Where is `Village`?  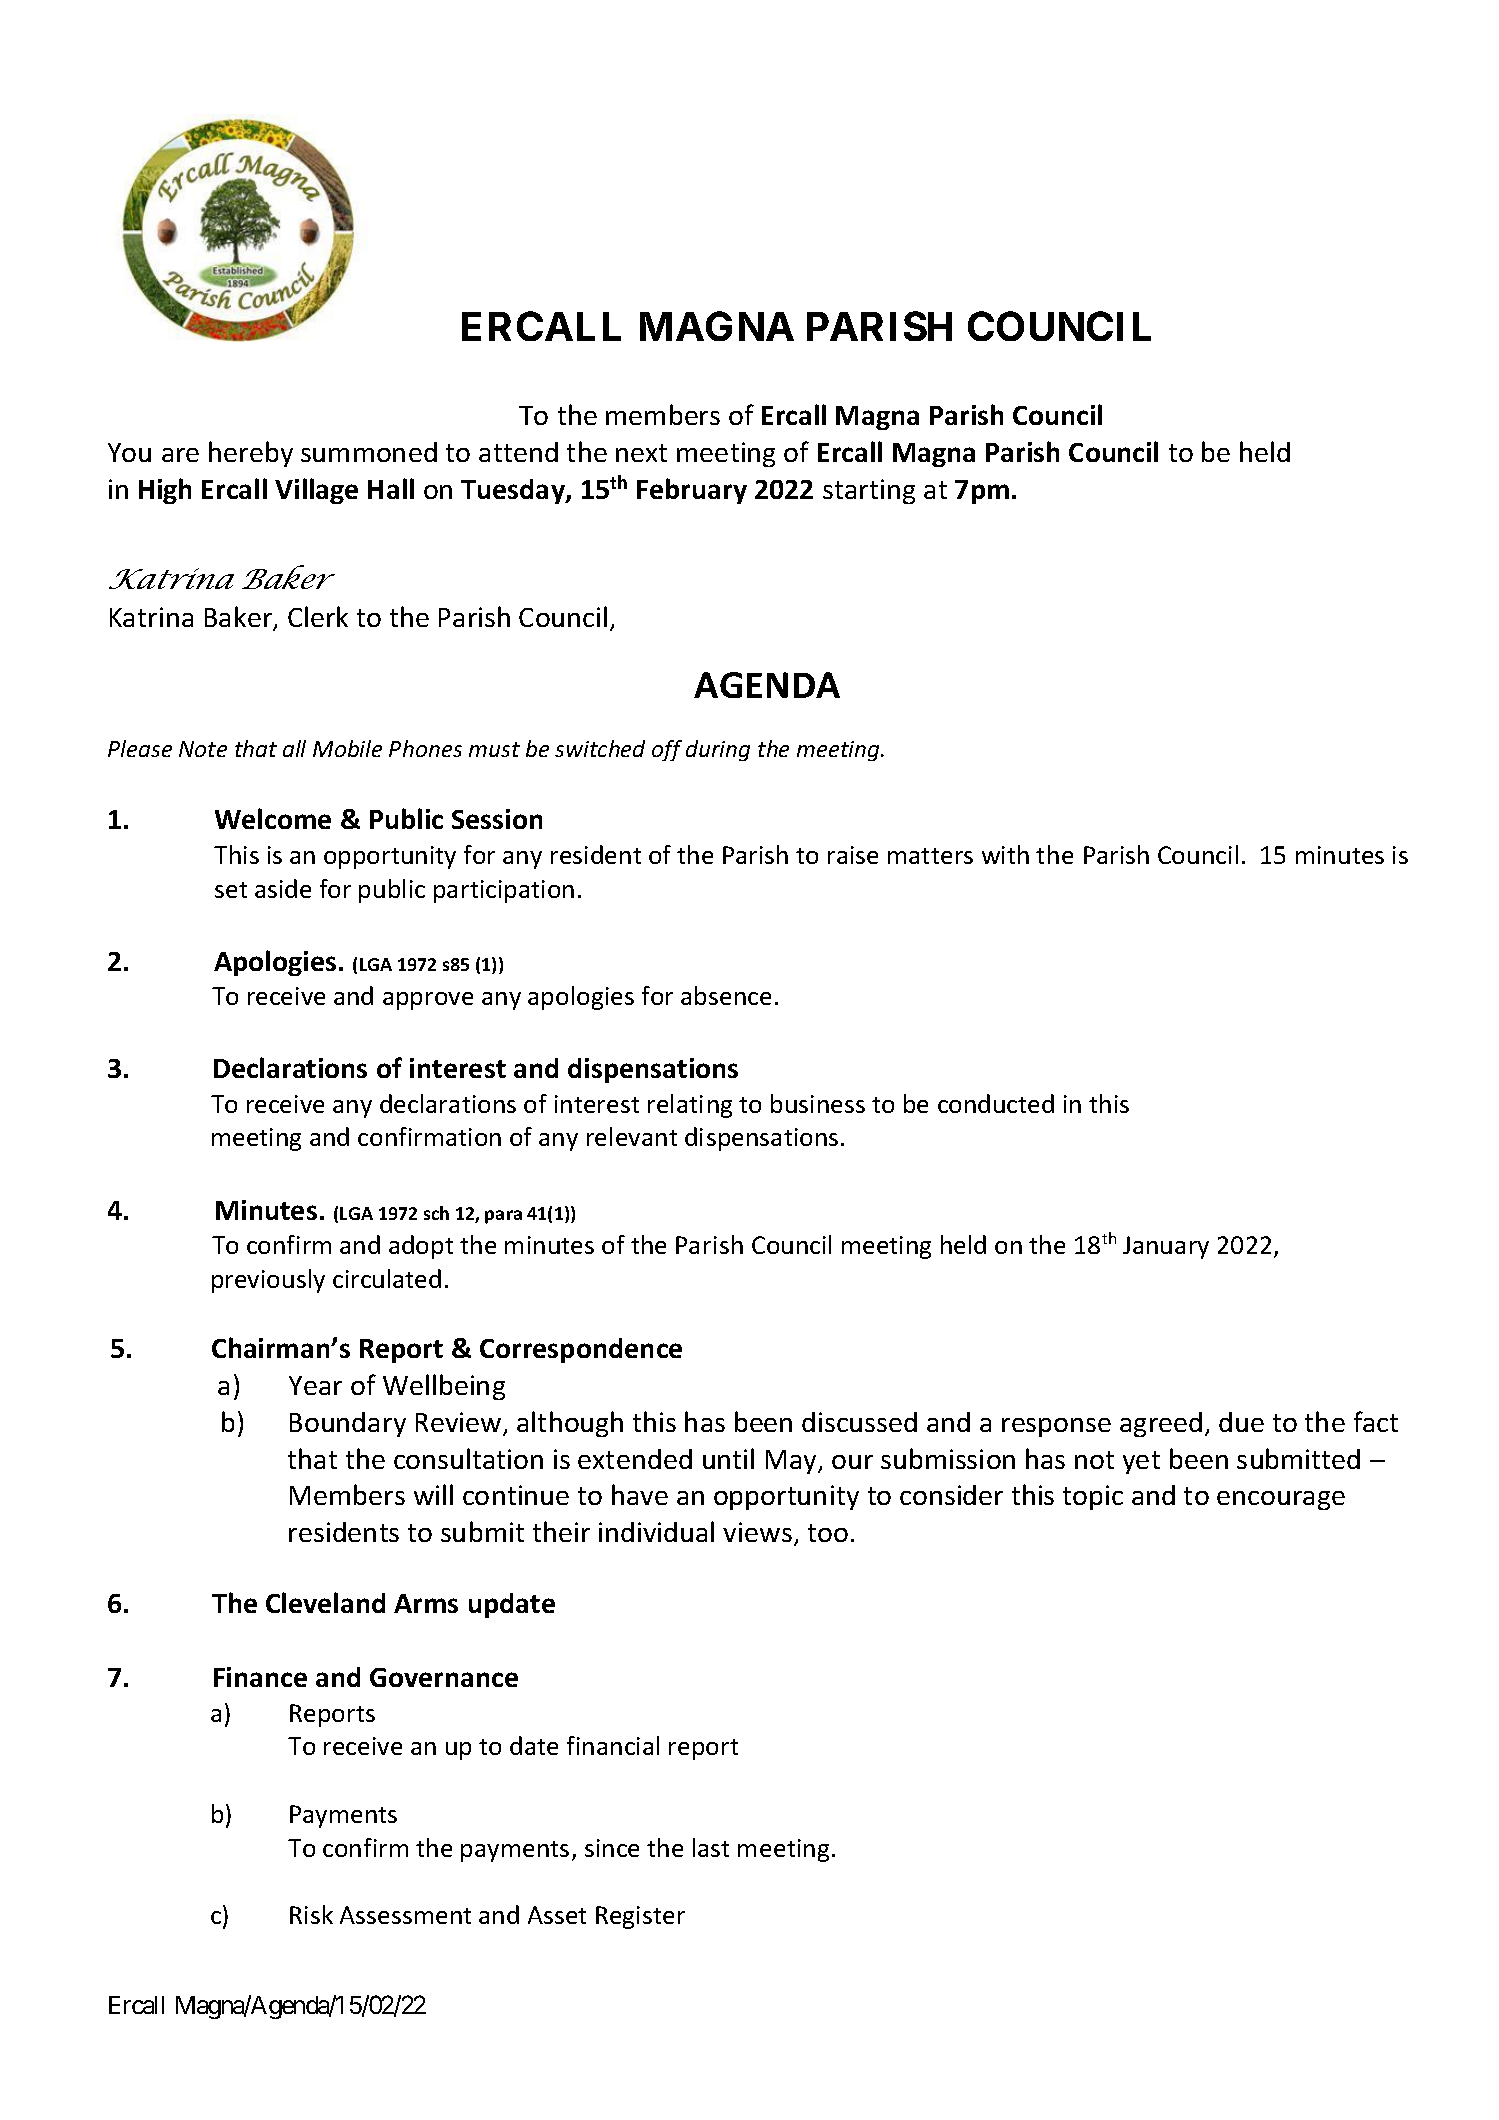 Village is located at coordinates (316, 491).
